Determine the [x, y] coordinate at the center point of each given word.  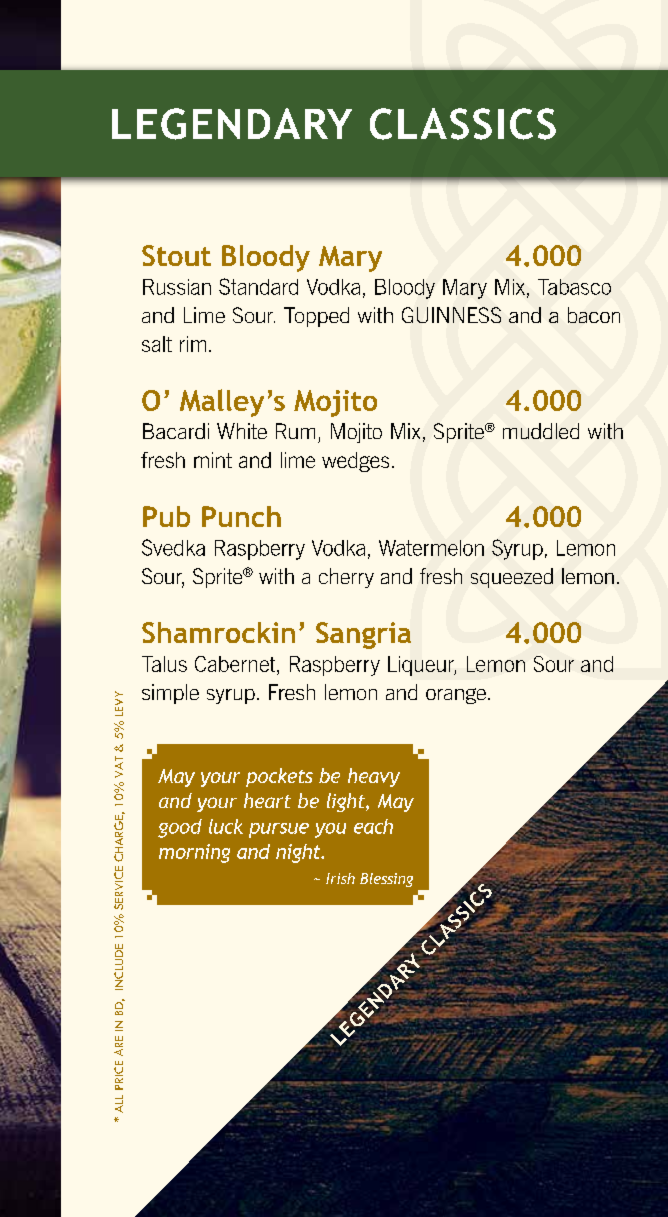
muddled [541, 431]
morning [194, 853]
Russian [177, 287]
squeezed [512, 578]
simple [170, 694]
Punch [241, 516]
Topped [316, 317]
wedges [355, 462]
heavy [374, 777]
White [242, 431]
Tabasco [574, 287]
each [373, 826]
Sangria [363, 635]
